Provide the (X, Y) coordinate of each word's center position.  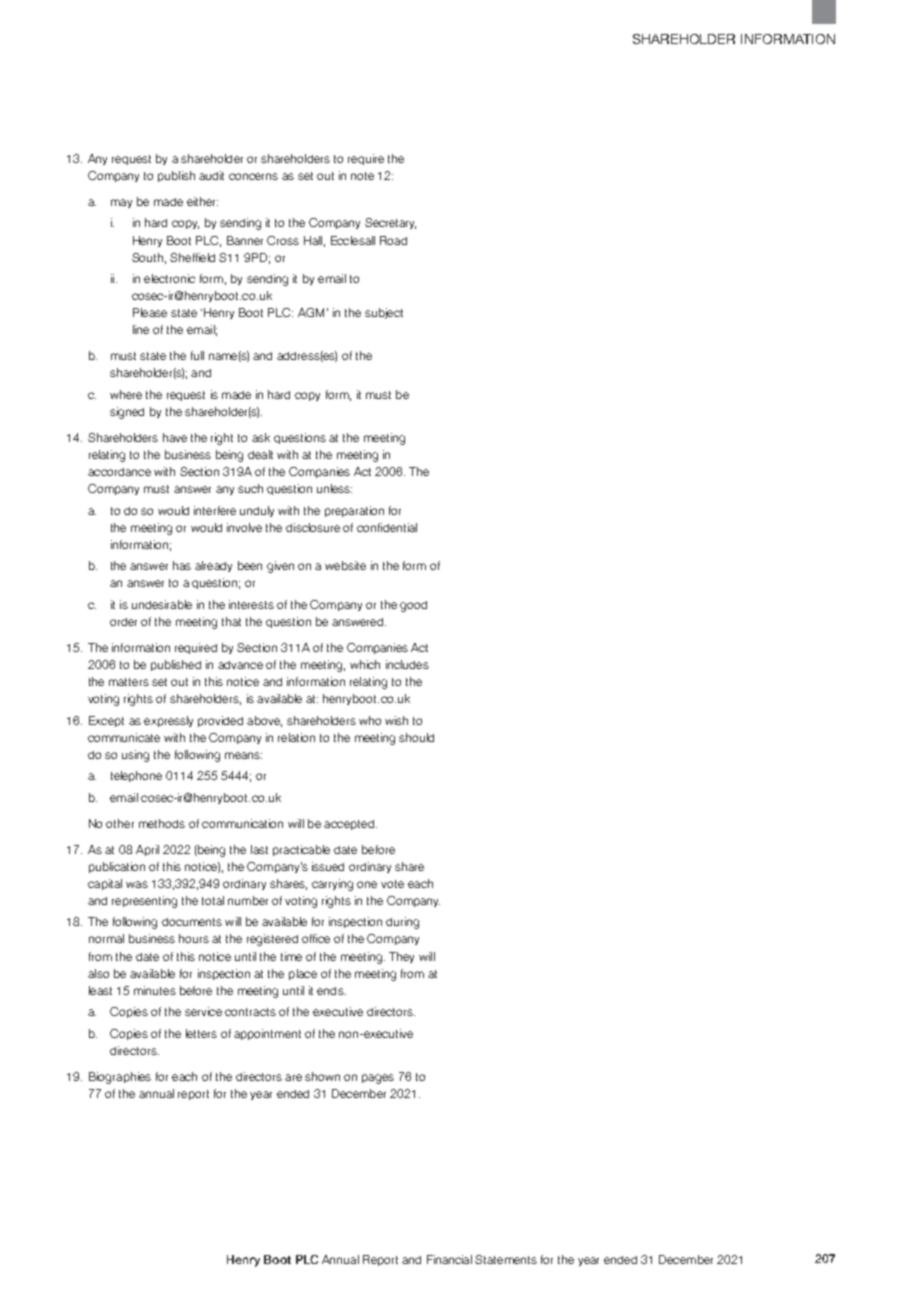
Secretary (390, 223)
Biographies (120, 1078)
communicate (124, 737)
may (121, 203)
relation (296, 737)
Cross (283, 240)
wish (396, 720)
